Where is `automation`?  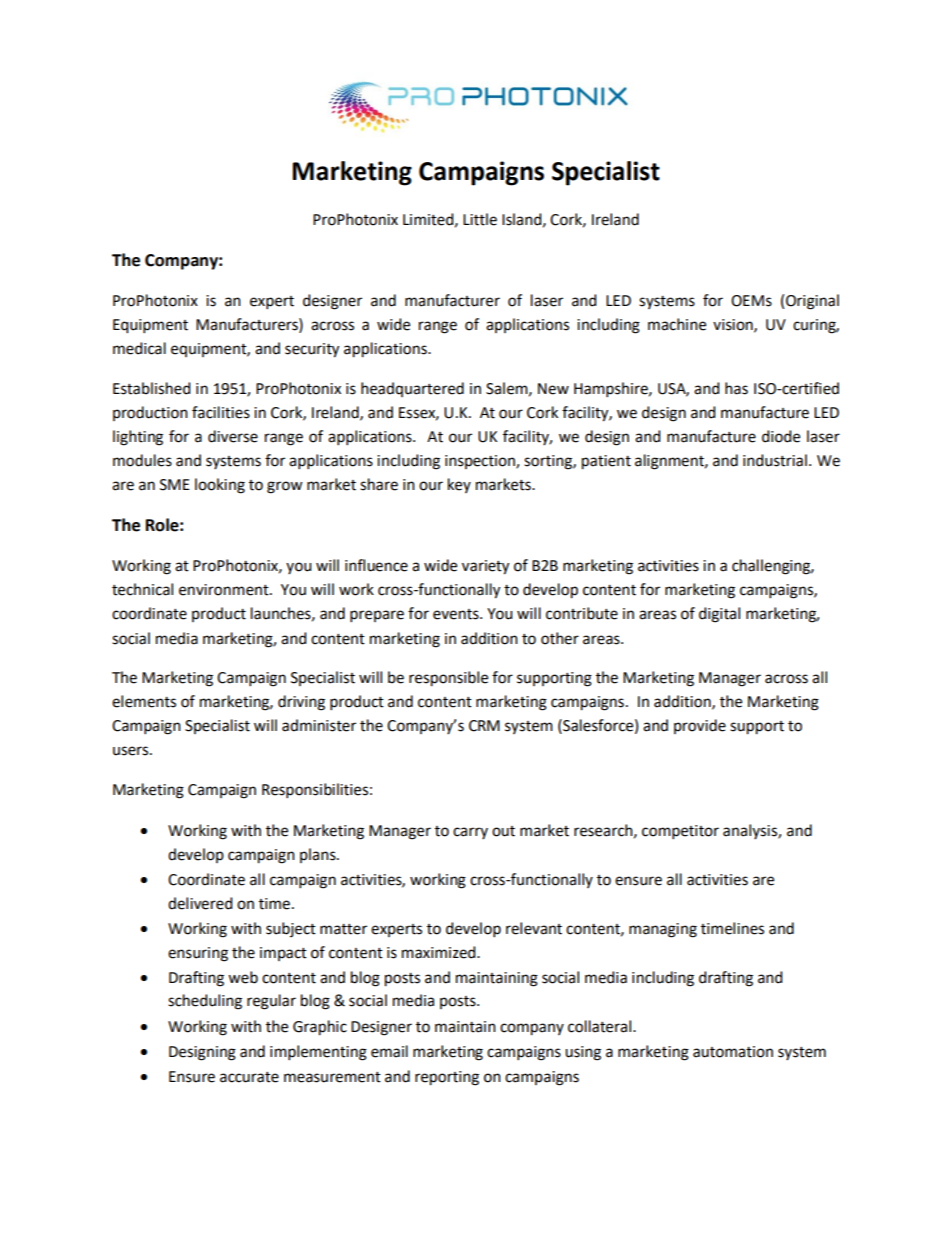
automation is located at coordinates (733, 1052).
